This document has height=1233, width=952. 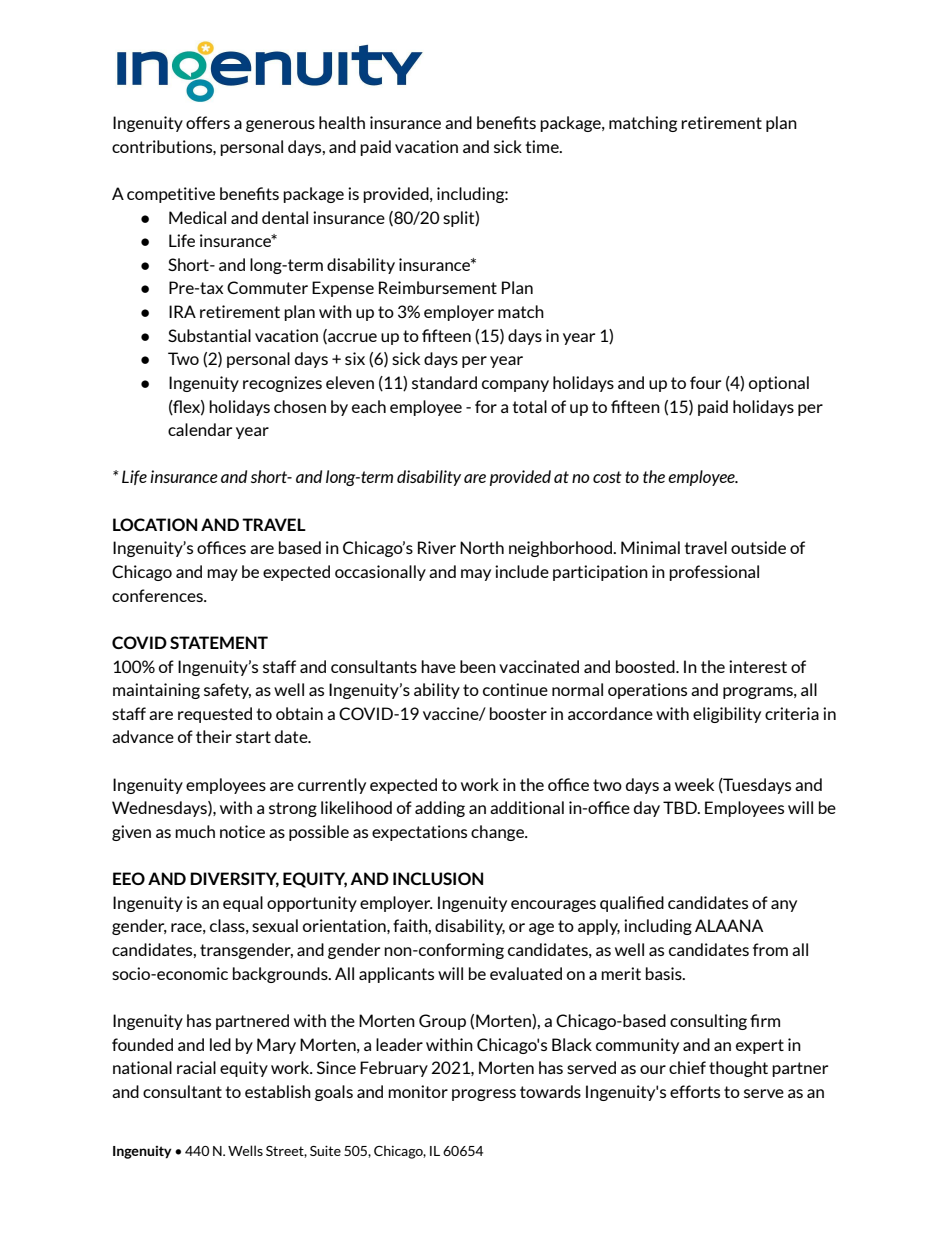 What do you see at coordinates (482, 547) in the document?
I see `North` at bounding box center [482, 547].
